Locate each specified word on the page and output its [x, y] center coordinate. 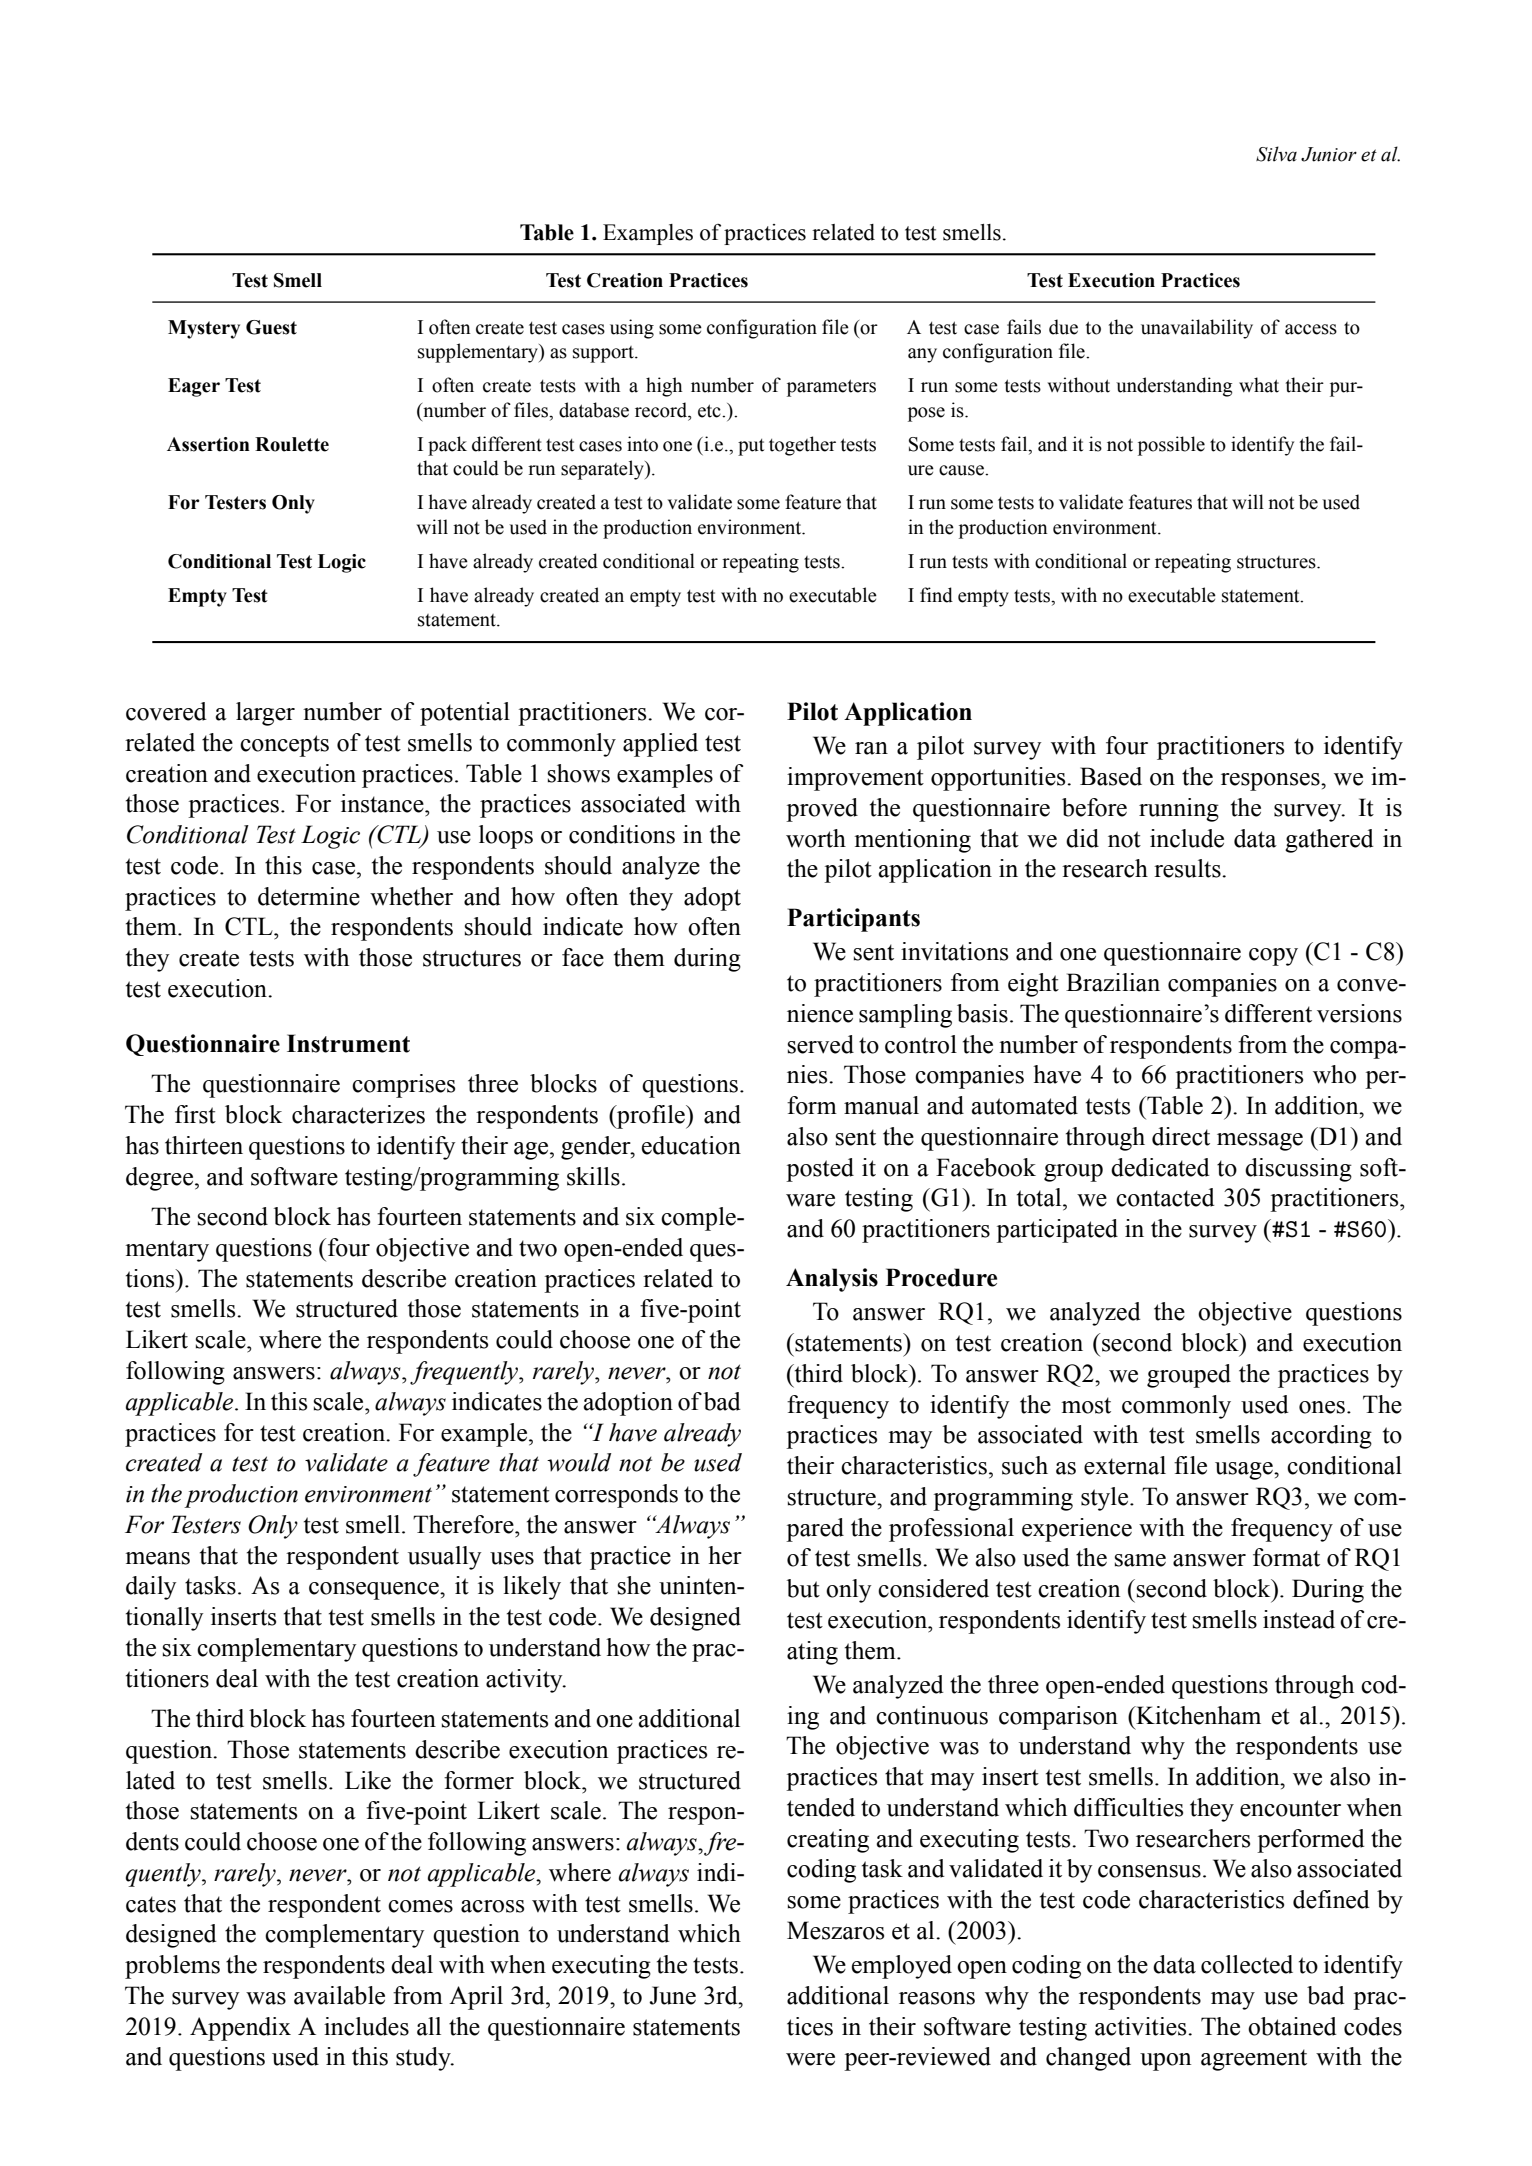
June [672, 1995]
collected [1247, 1964]
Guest [271, 327]
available [339, 1995]
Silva [1276, 154]
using [632, 329]
